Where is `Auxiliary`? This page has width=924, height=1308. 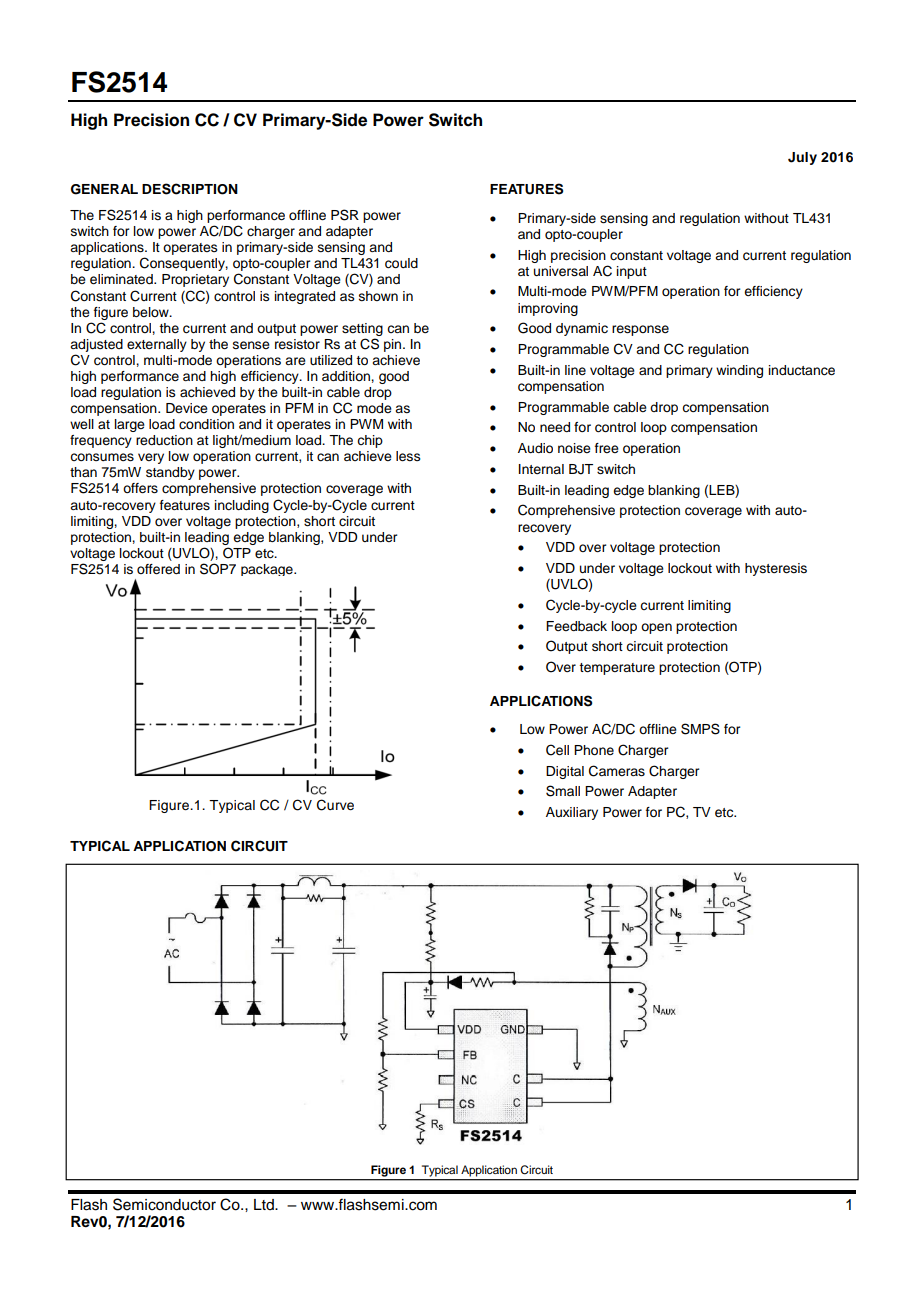 Auxiliary is located at coordinates (572, 813).
